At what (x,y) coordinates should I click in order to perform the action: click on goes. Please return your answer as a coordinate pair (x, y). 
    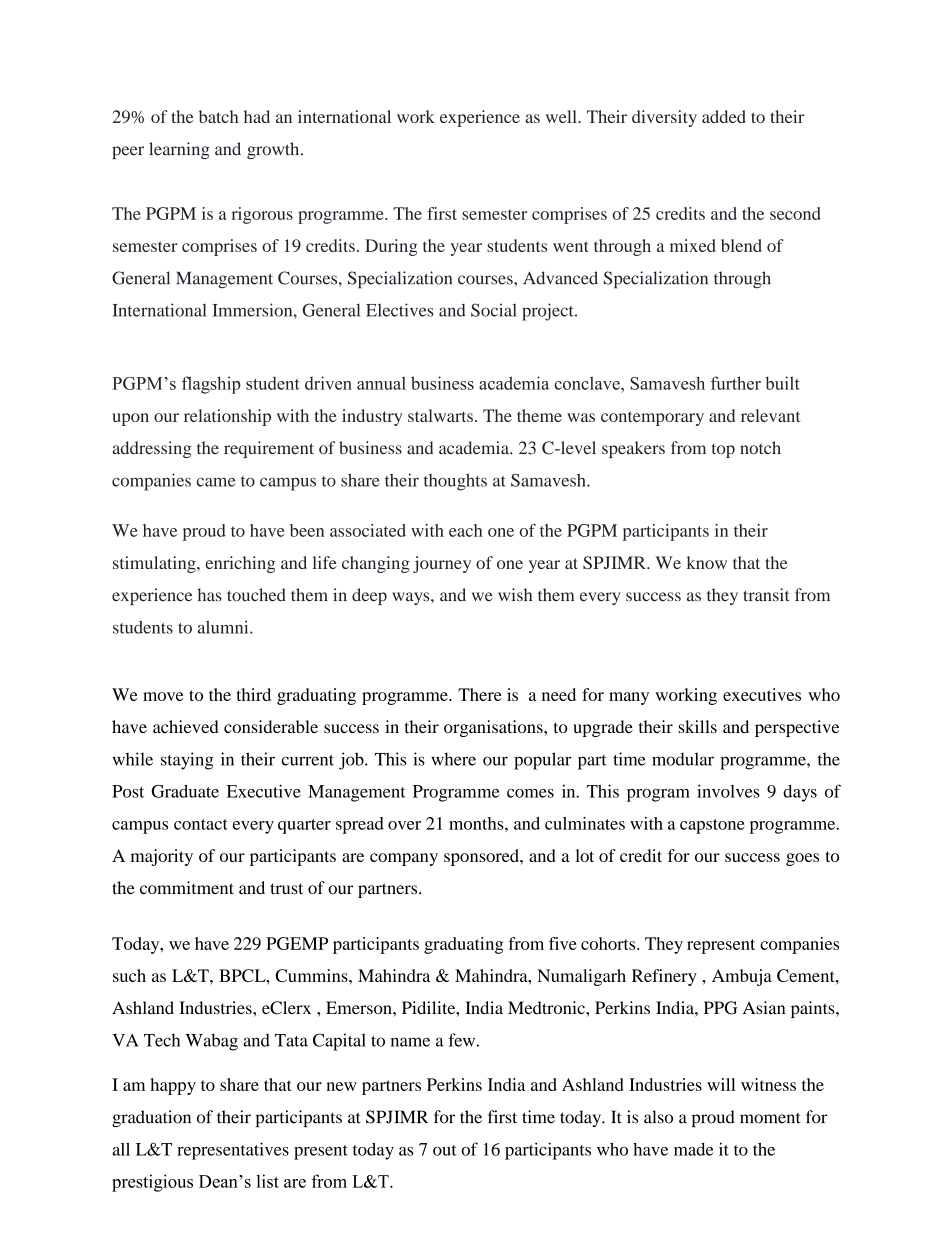
    Looking at the image, I should click on (802, 859).
